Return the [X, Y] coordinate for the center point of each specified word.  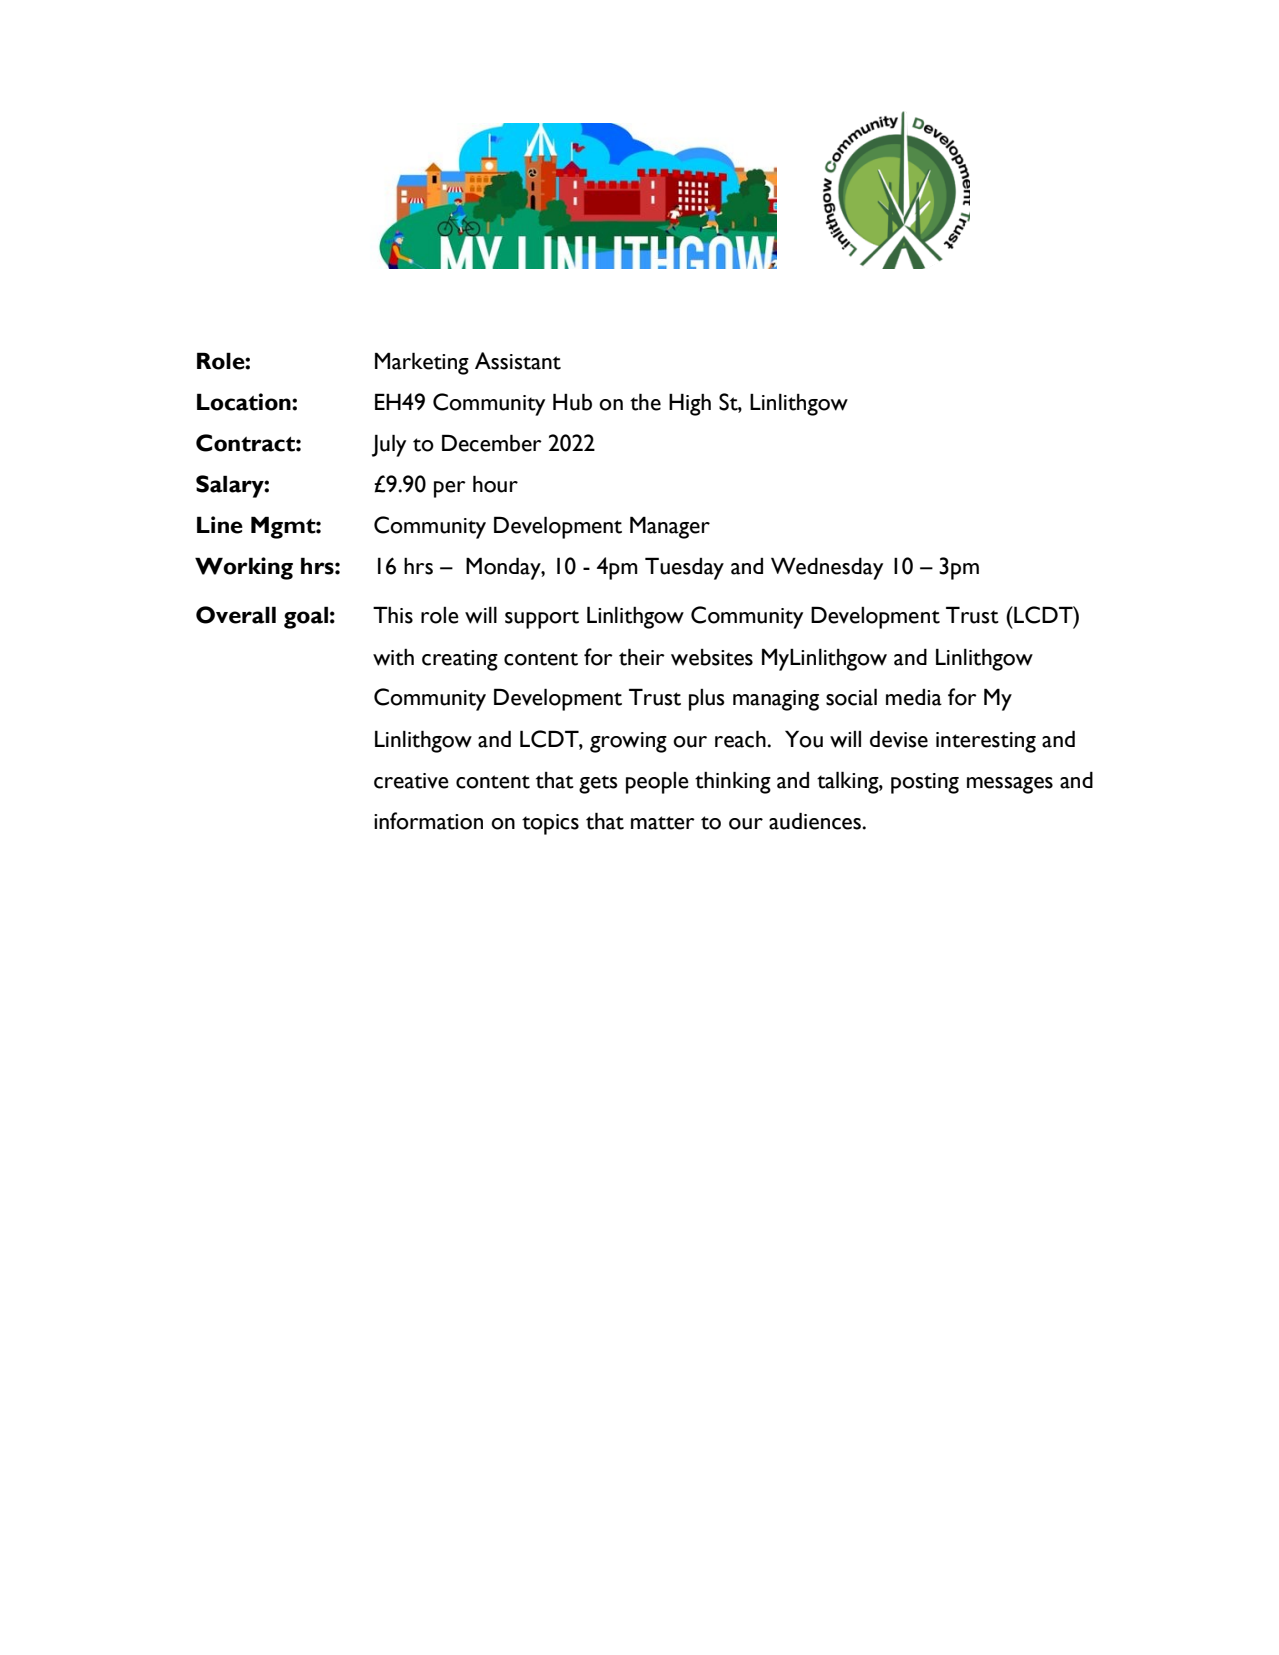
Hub [572, 402]
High [690, 404]
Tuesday [684, 568]
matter [663, 823]
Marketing [422, 363]
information [428, 821]
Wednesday [827, 568]
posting [925, 783]
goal [306, 617]
